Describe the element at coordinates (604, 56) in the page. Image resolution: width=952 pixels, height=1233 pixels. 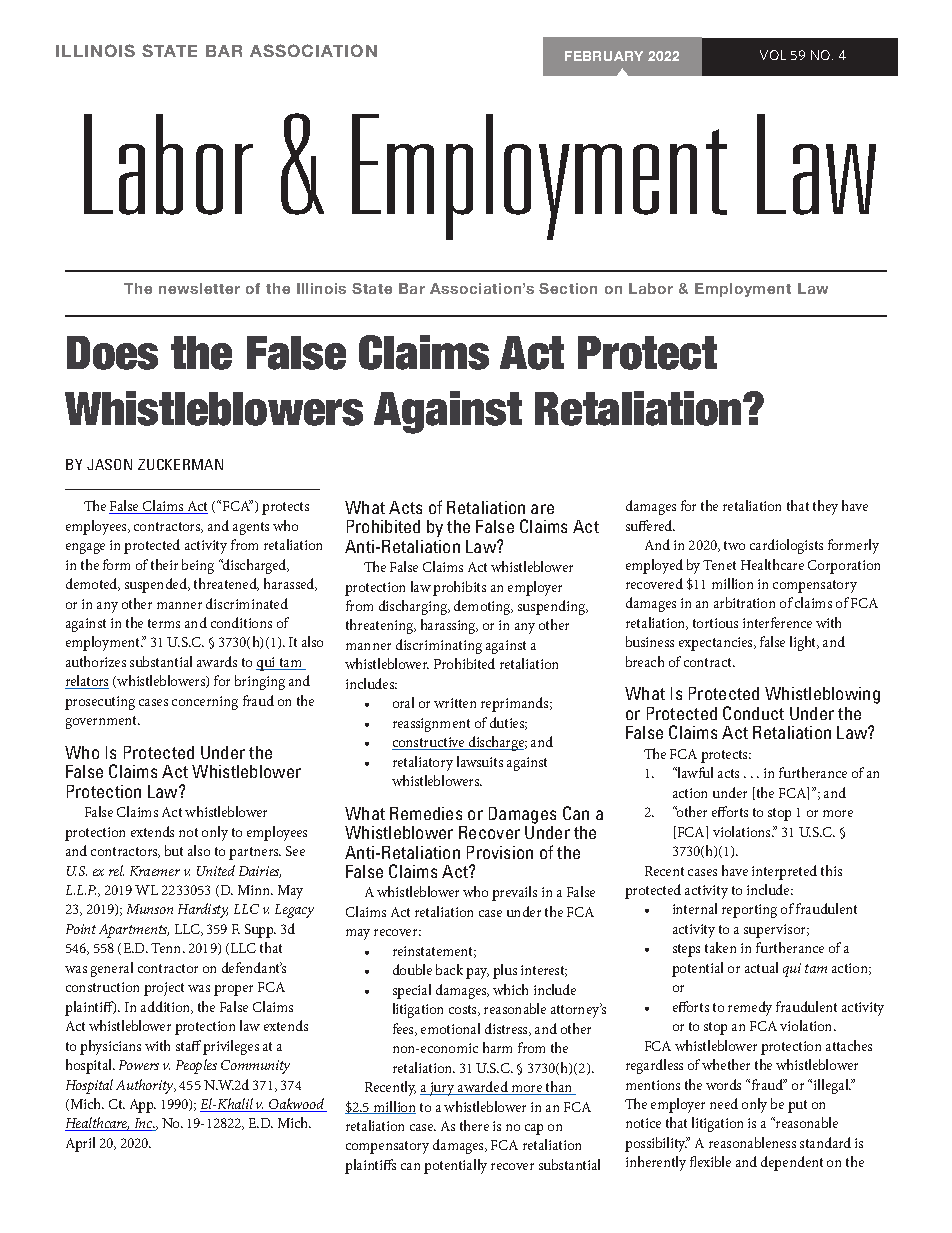
I see `FEBRUARY` at that location.
